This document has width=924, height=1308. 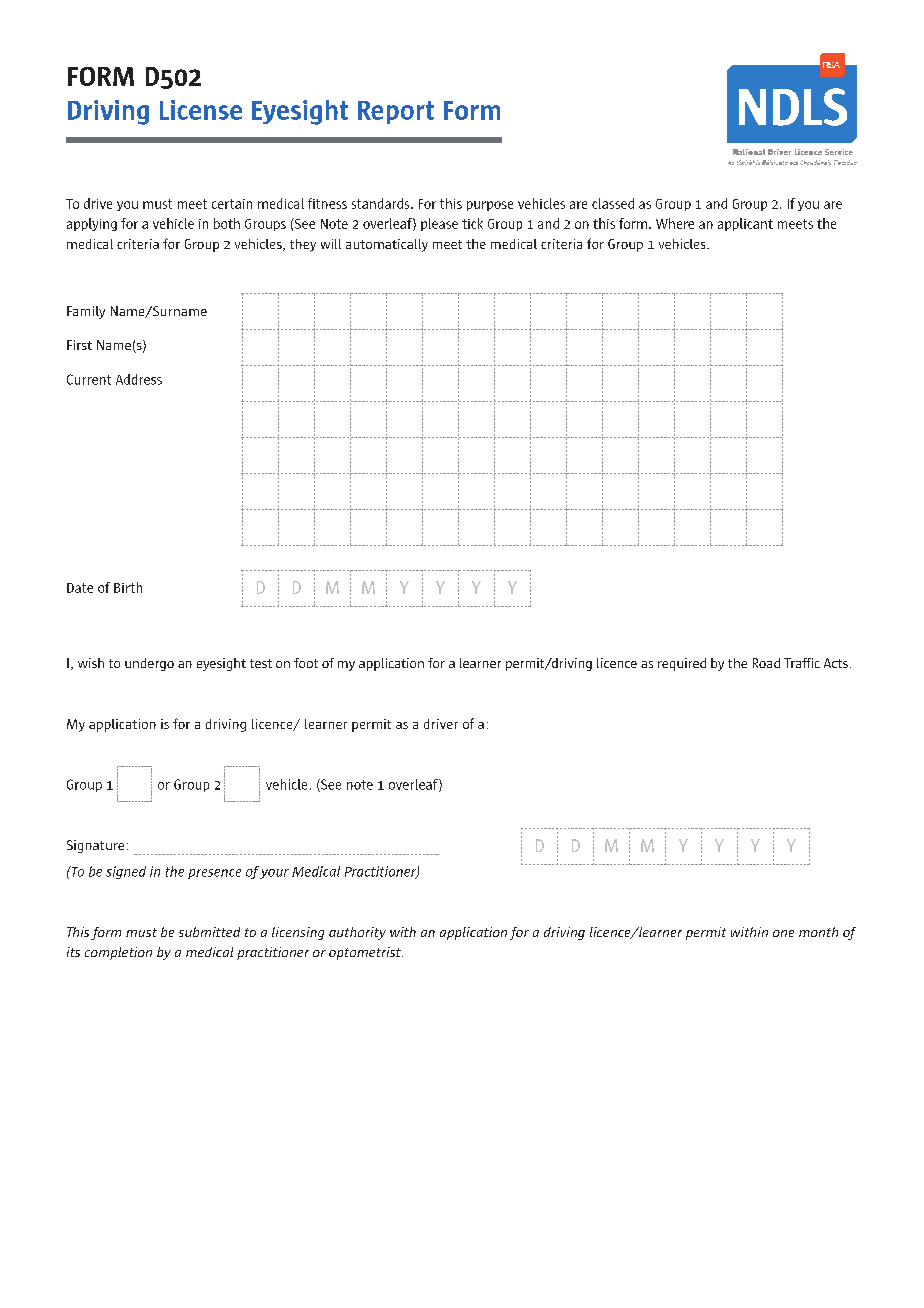 I want to click on Road, so click(x=766, y=663).
